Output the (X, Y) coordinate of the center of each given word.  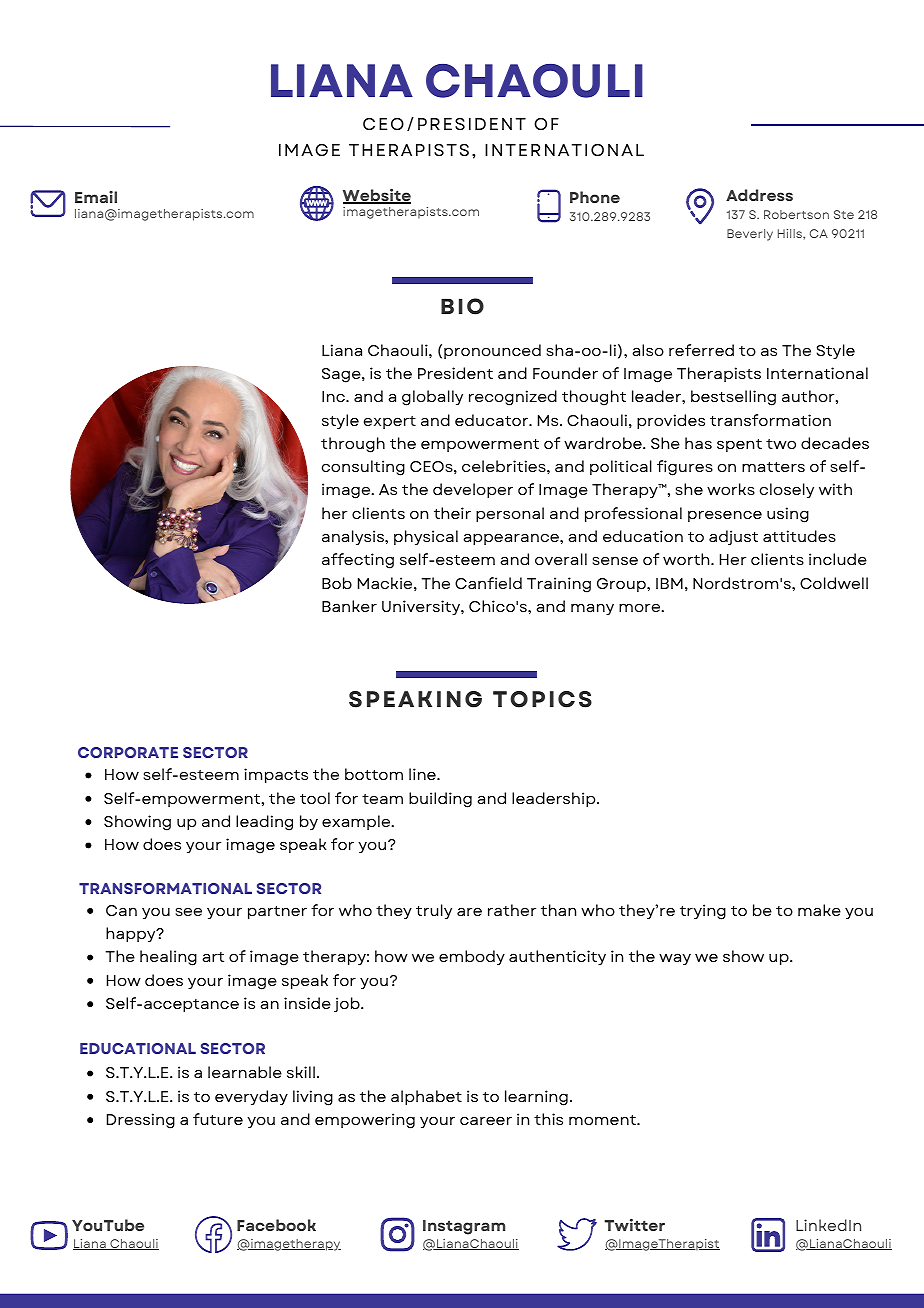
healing (168, 958)
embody (472, 957)
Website (377, 196)
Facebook (276, 1225)
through (353, 445)
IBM (669, 583)
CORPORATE (128, 752)
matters (773, 467)
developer (473, 490)
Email (96, 197)
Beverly (750, 235)
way (675, 959)
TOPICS (542, 699)
